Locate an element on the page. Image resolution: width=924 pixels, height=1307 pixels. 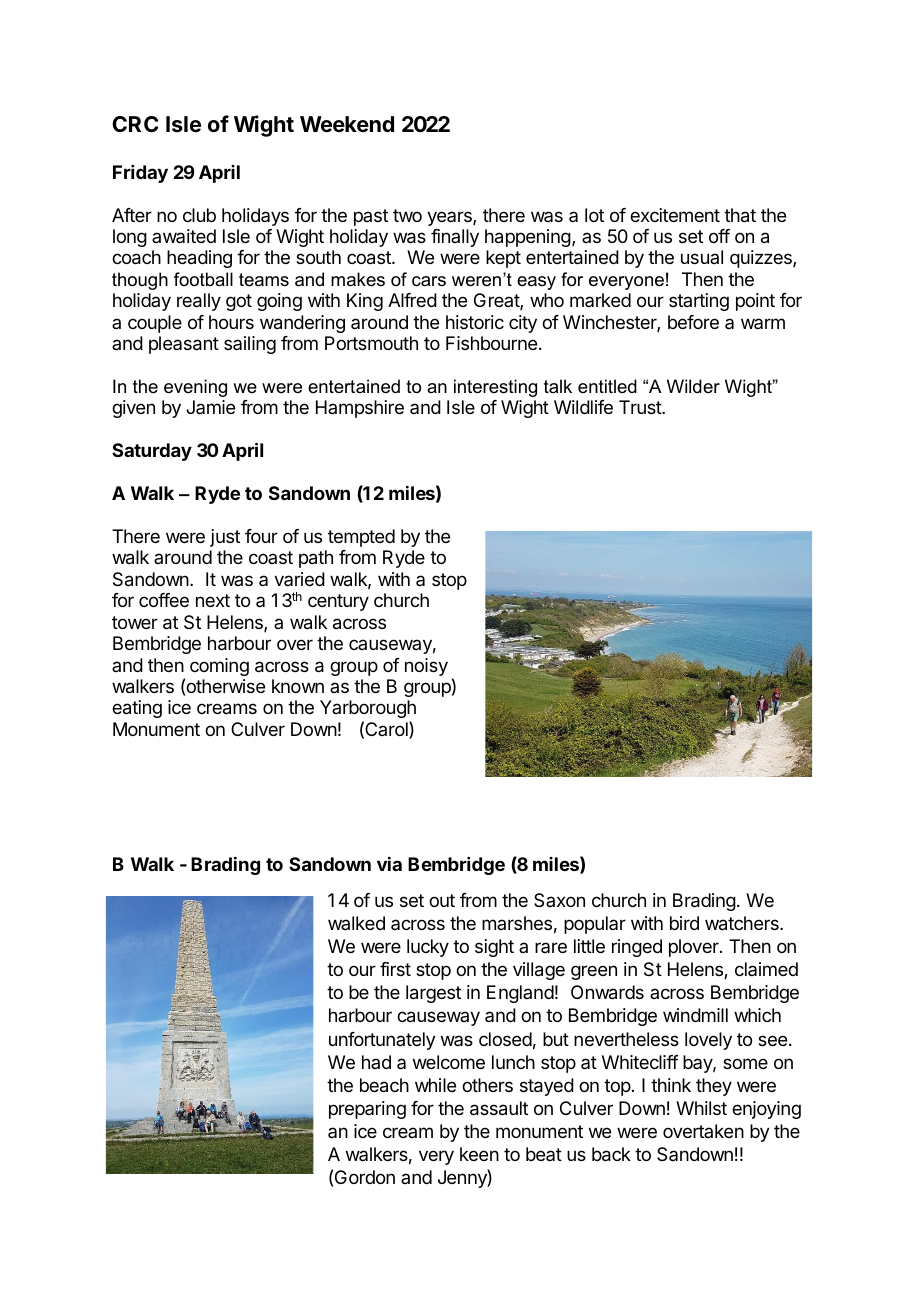
preparing is located at coordinates (367, 1110).
